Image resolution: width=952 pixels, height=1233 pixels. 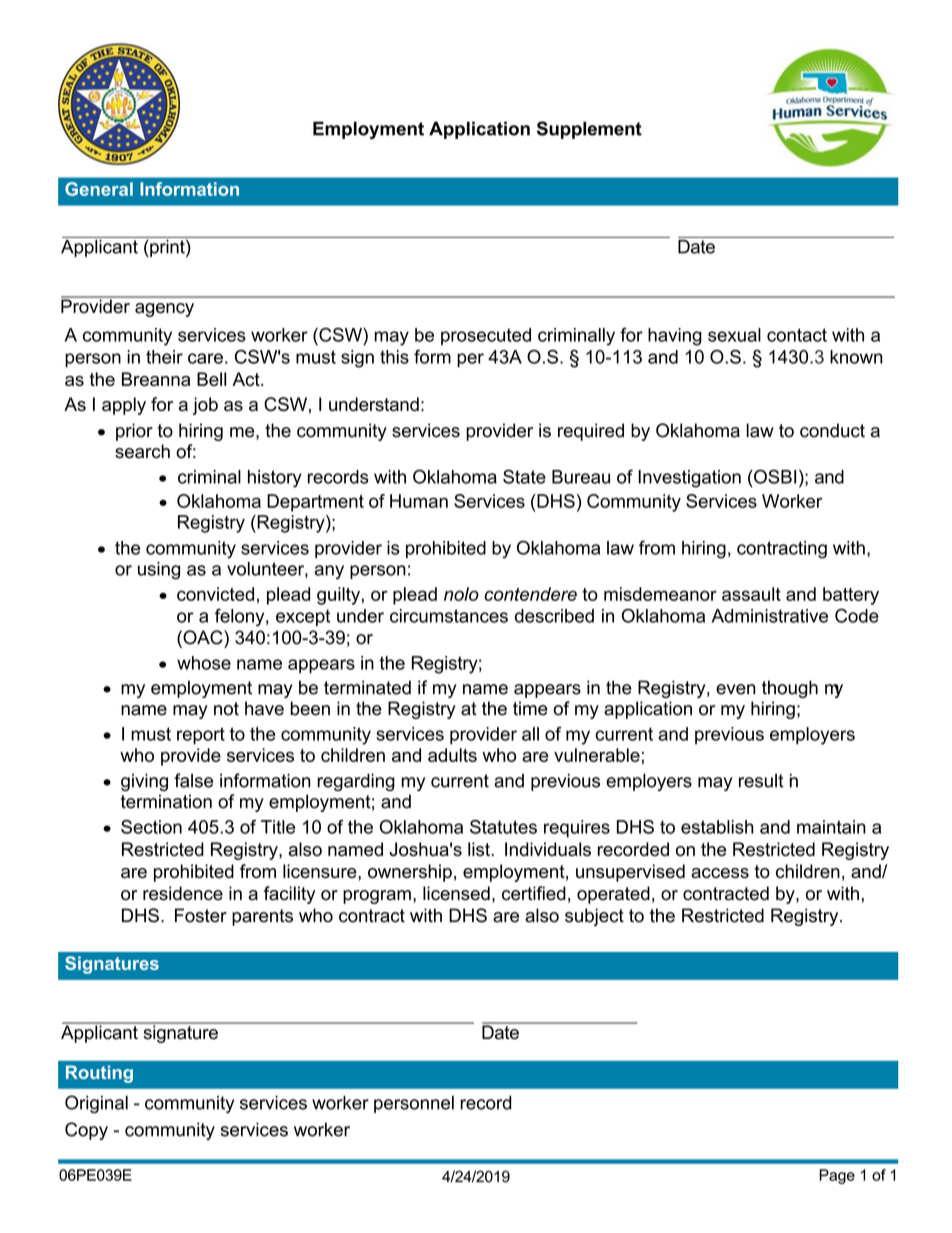 I want to click on Page, so click(x=837, y=1176).
